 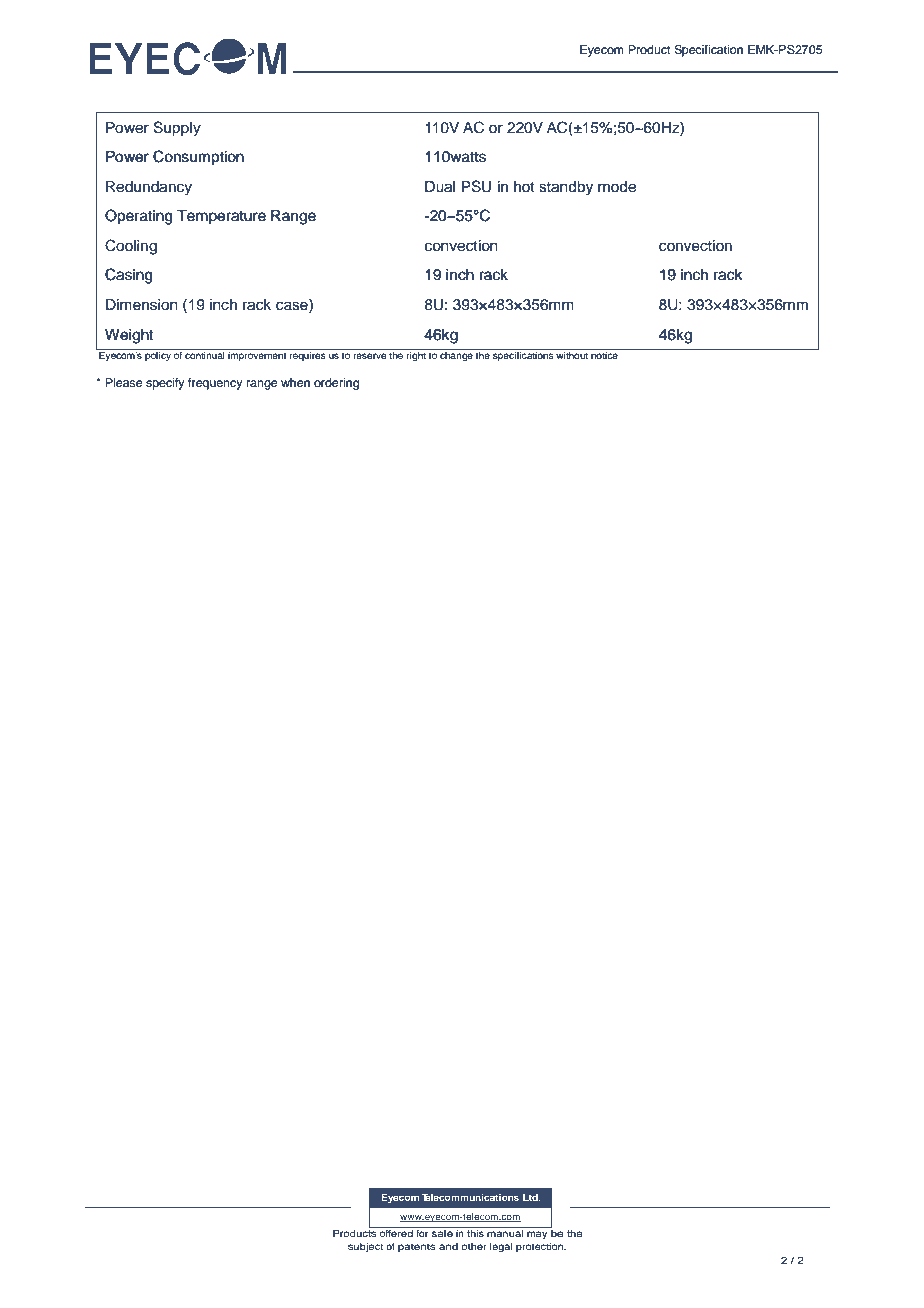 I want to click on subject, so click(x=365, y=1247).
